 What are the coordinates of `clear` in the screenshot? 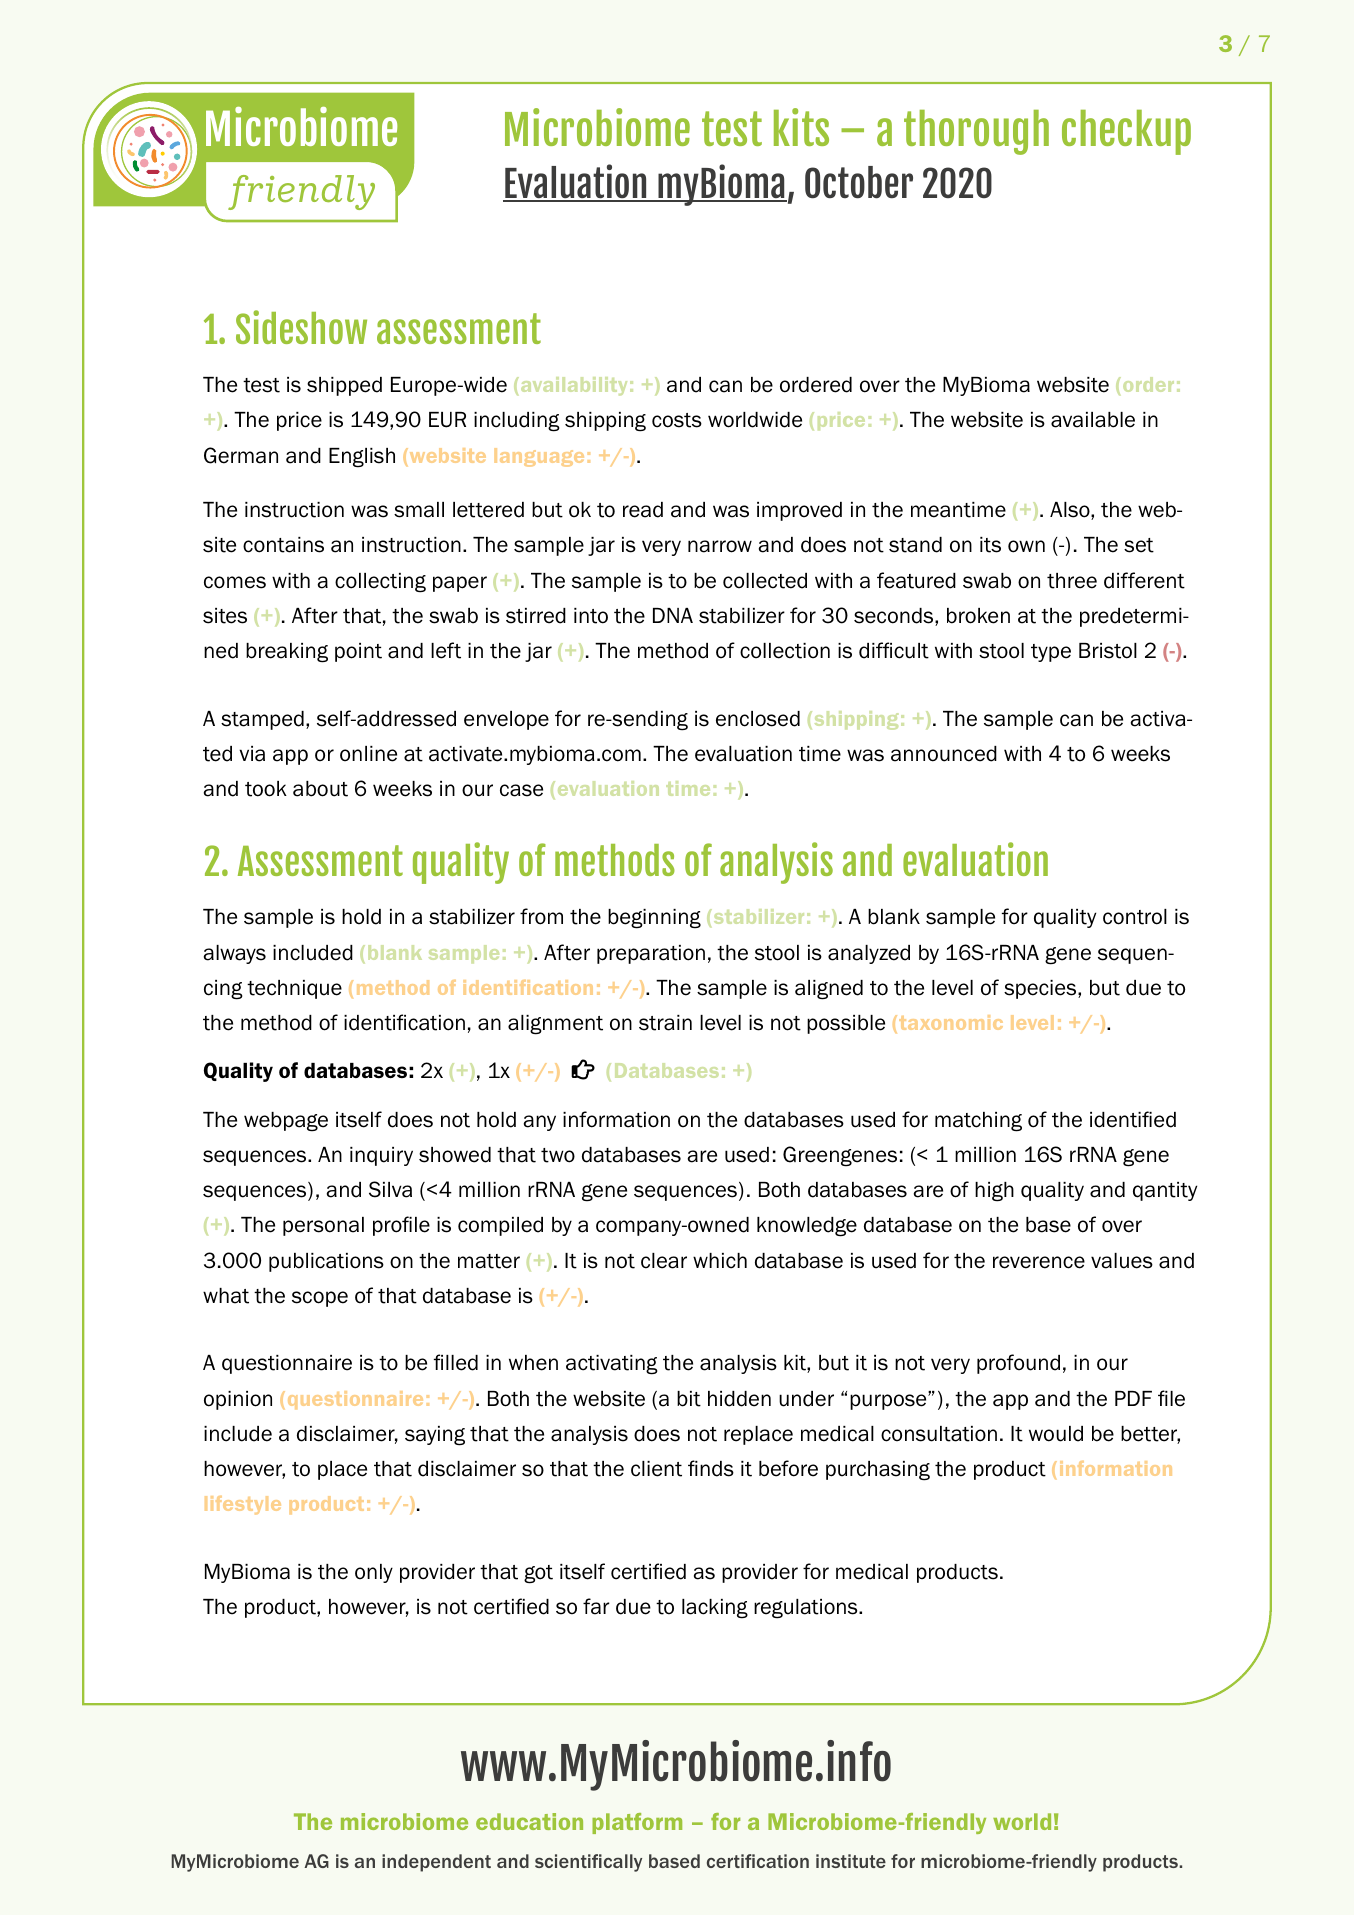 It's located at (664, 1261).
